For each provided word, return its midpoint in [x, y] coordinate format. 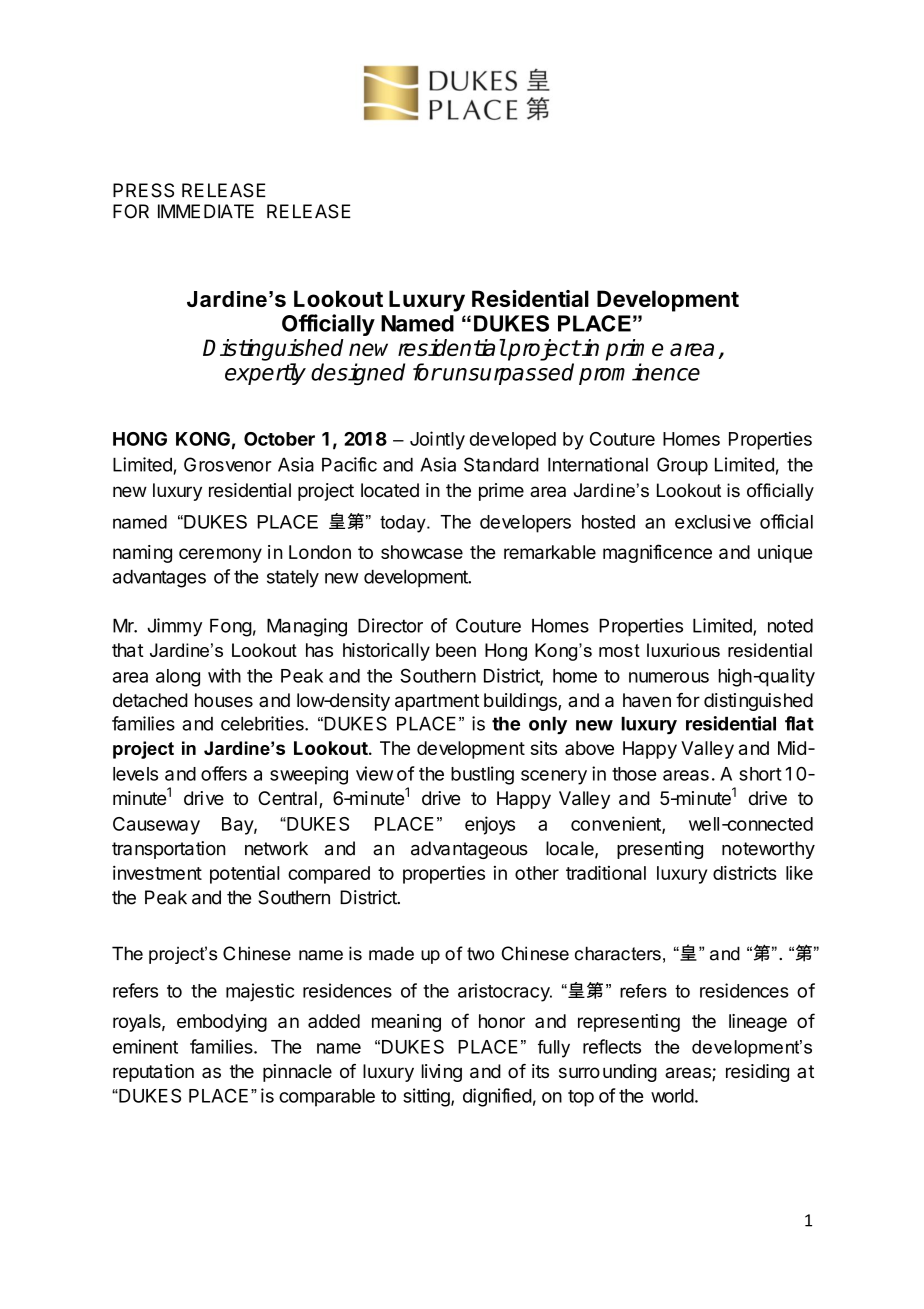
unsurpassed [507, 374]
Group [682, 466]
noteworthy [768, 850]
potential [245, 875]
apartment [437, 702]
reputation [153, 1073]
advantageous [469, 850]
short [760, 774]
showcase [422, 552]
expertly [265, 374]
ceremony [220, 555]
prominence [639, 374]
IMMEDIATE [206, 211]
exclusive [713, 521]
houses [224, 700]
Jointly [437, 440]
